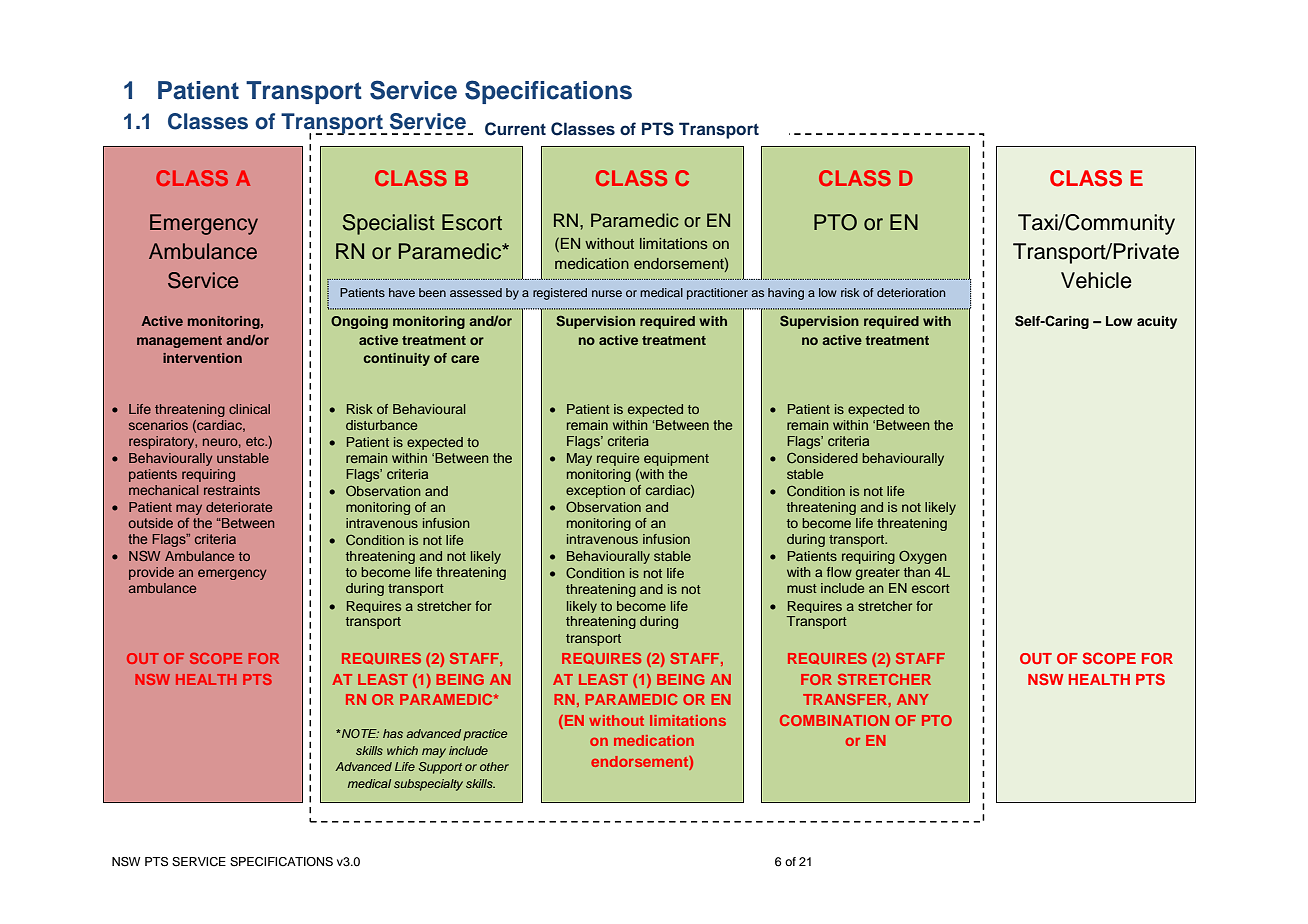 This screenshot has width=1308, height=924. Describe the element at coordinates (676, 459) in the screenshot. I see `equipment` at that location.
